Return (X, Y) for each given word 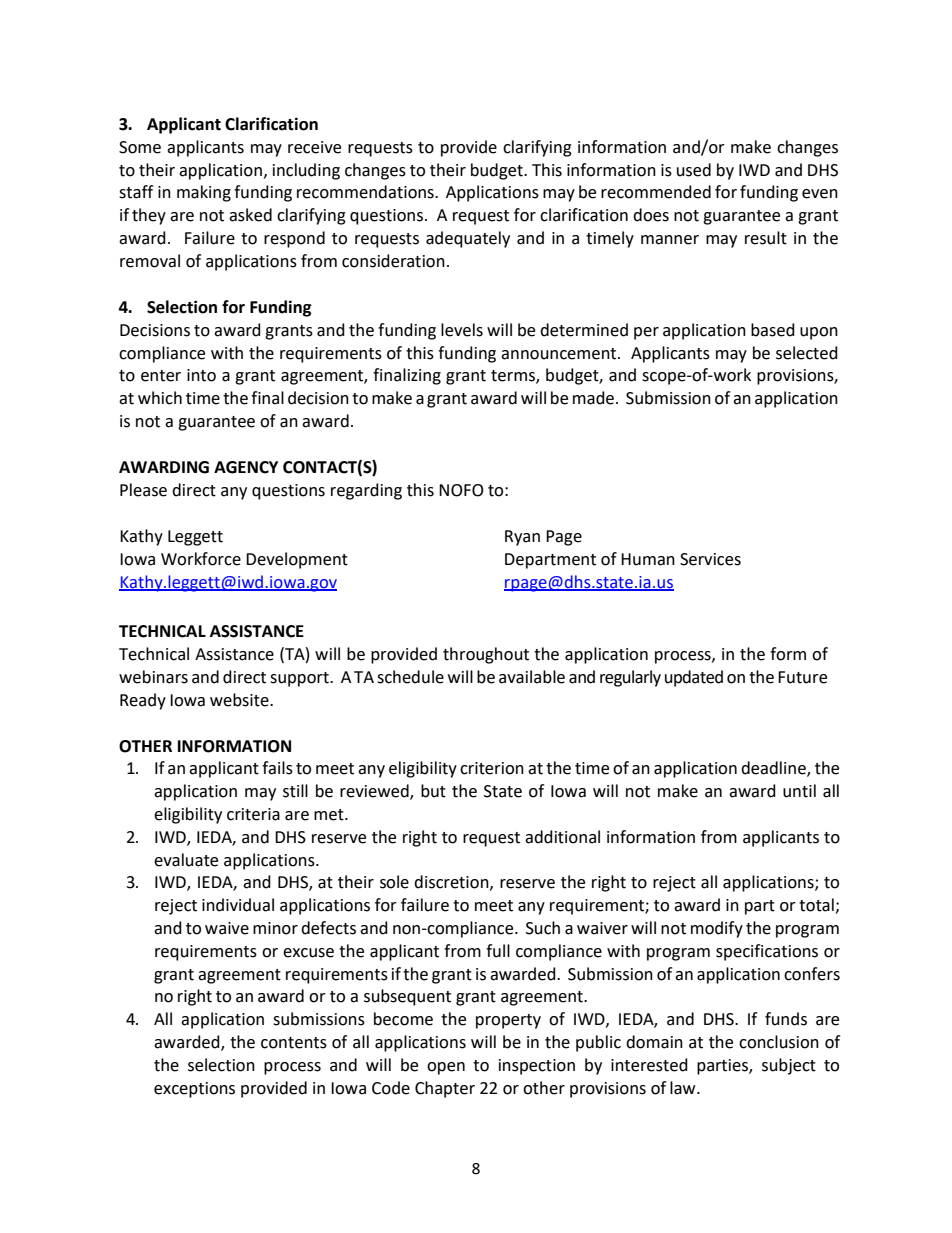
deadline (774, 769)
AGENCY (246, 467)
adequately (468, 239)
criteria (253, 814)
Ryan (522, 538)
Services (710, 559)
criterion (492, 768)
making (204, 193)
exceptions (194, 1090)
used (694, 170)
